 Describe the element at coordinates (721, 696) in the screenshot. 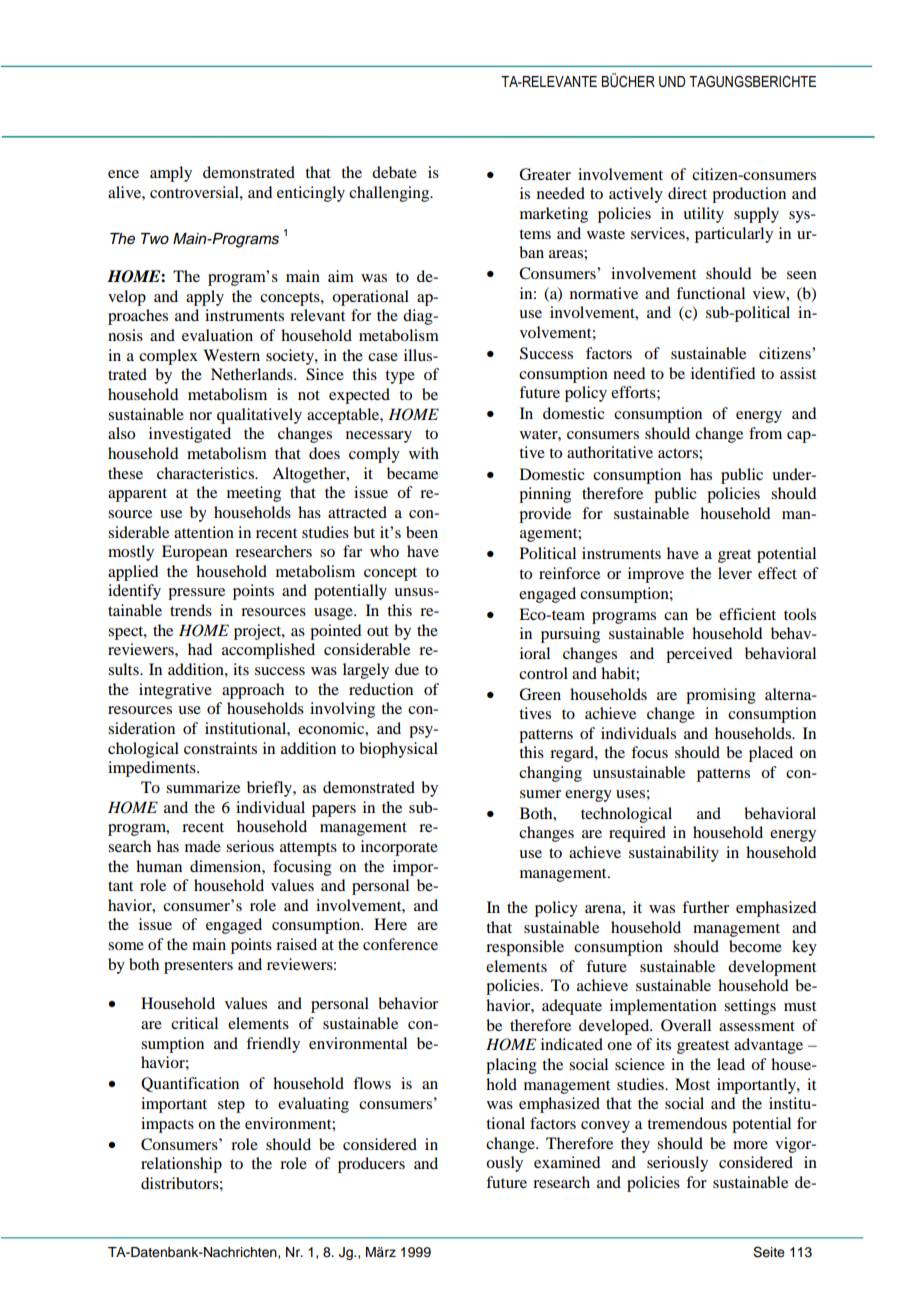

I see `promising` at that location.
